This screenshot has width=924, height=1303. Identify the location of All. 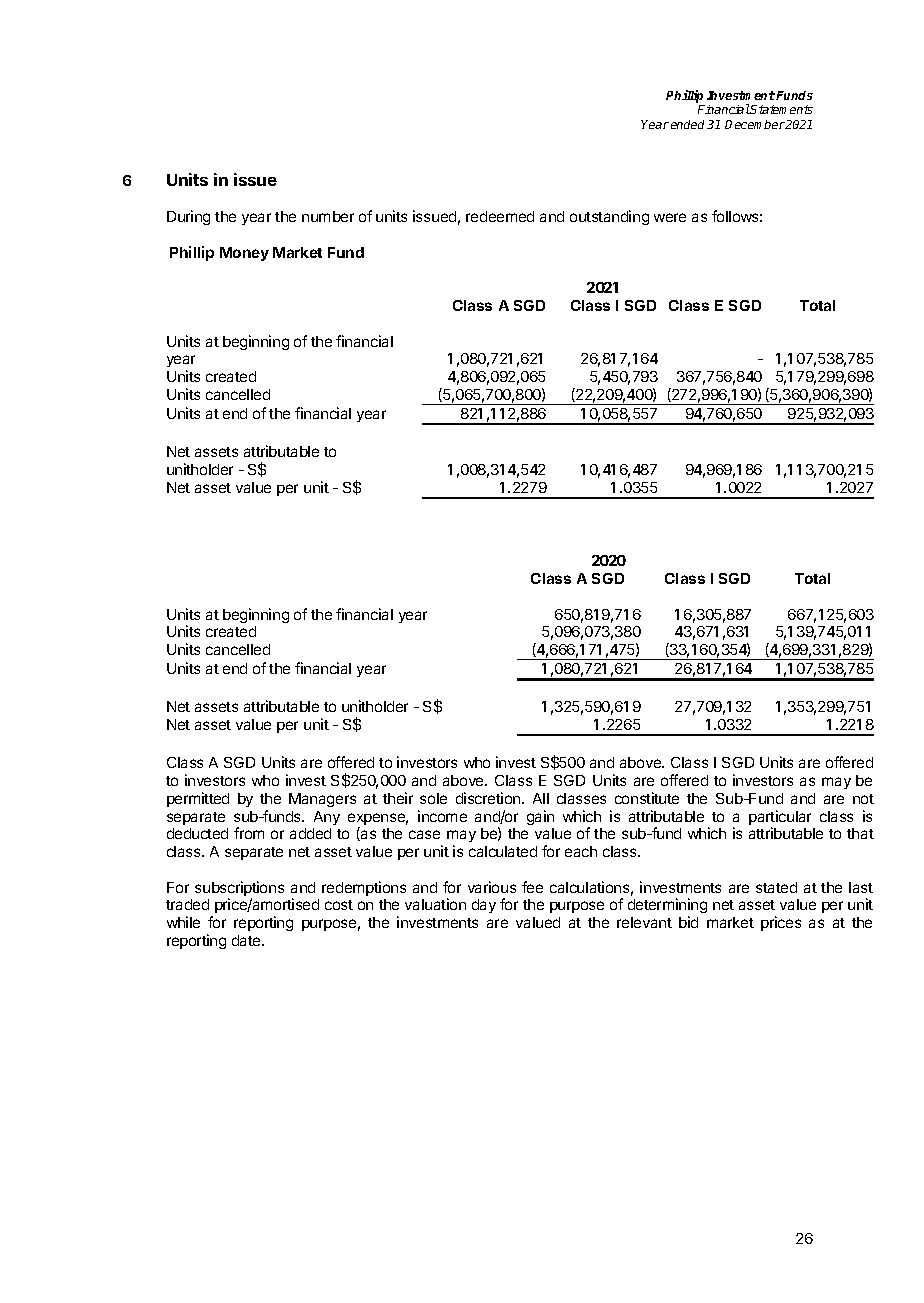
(541, 798).
